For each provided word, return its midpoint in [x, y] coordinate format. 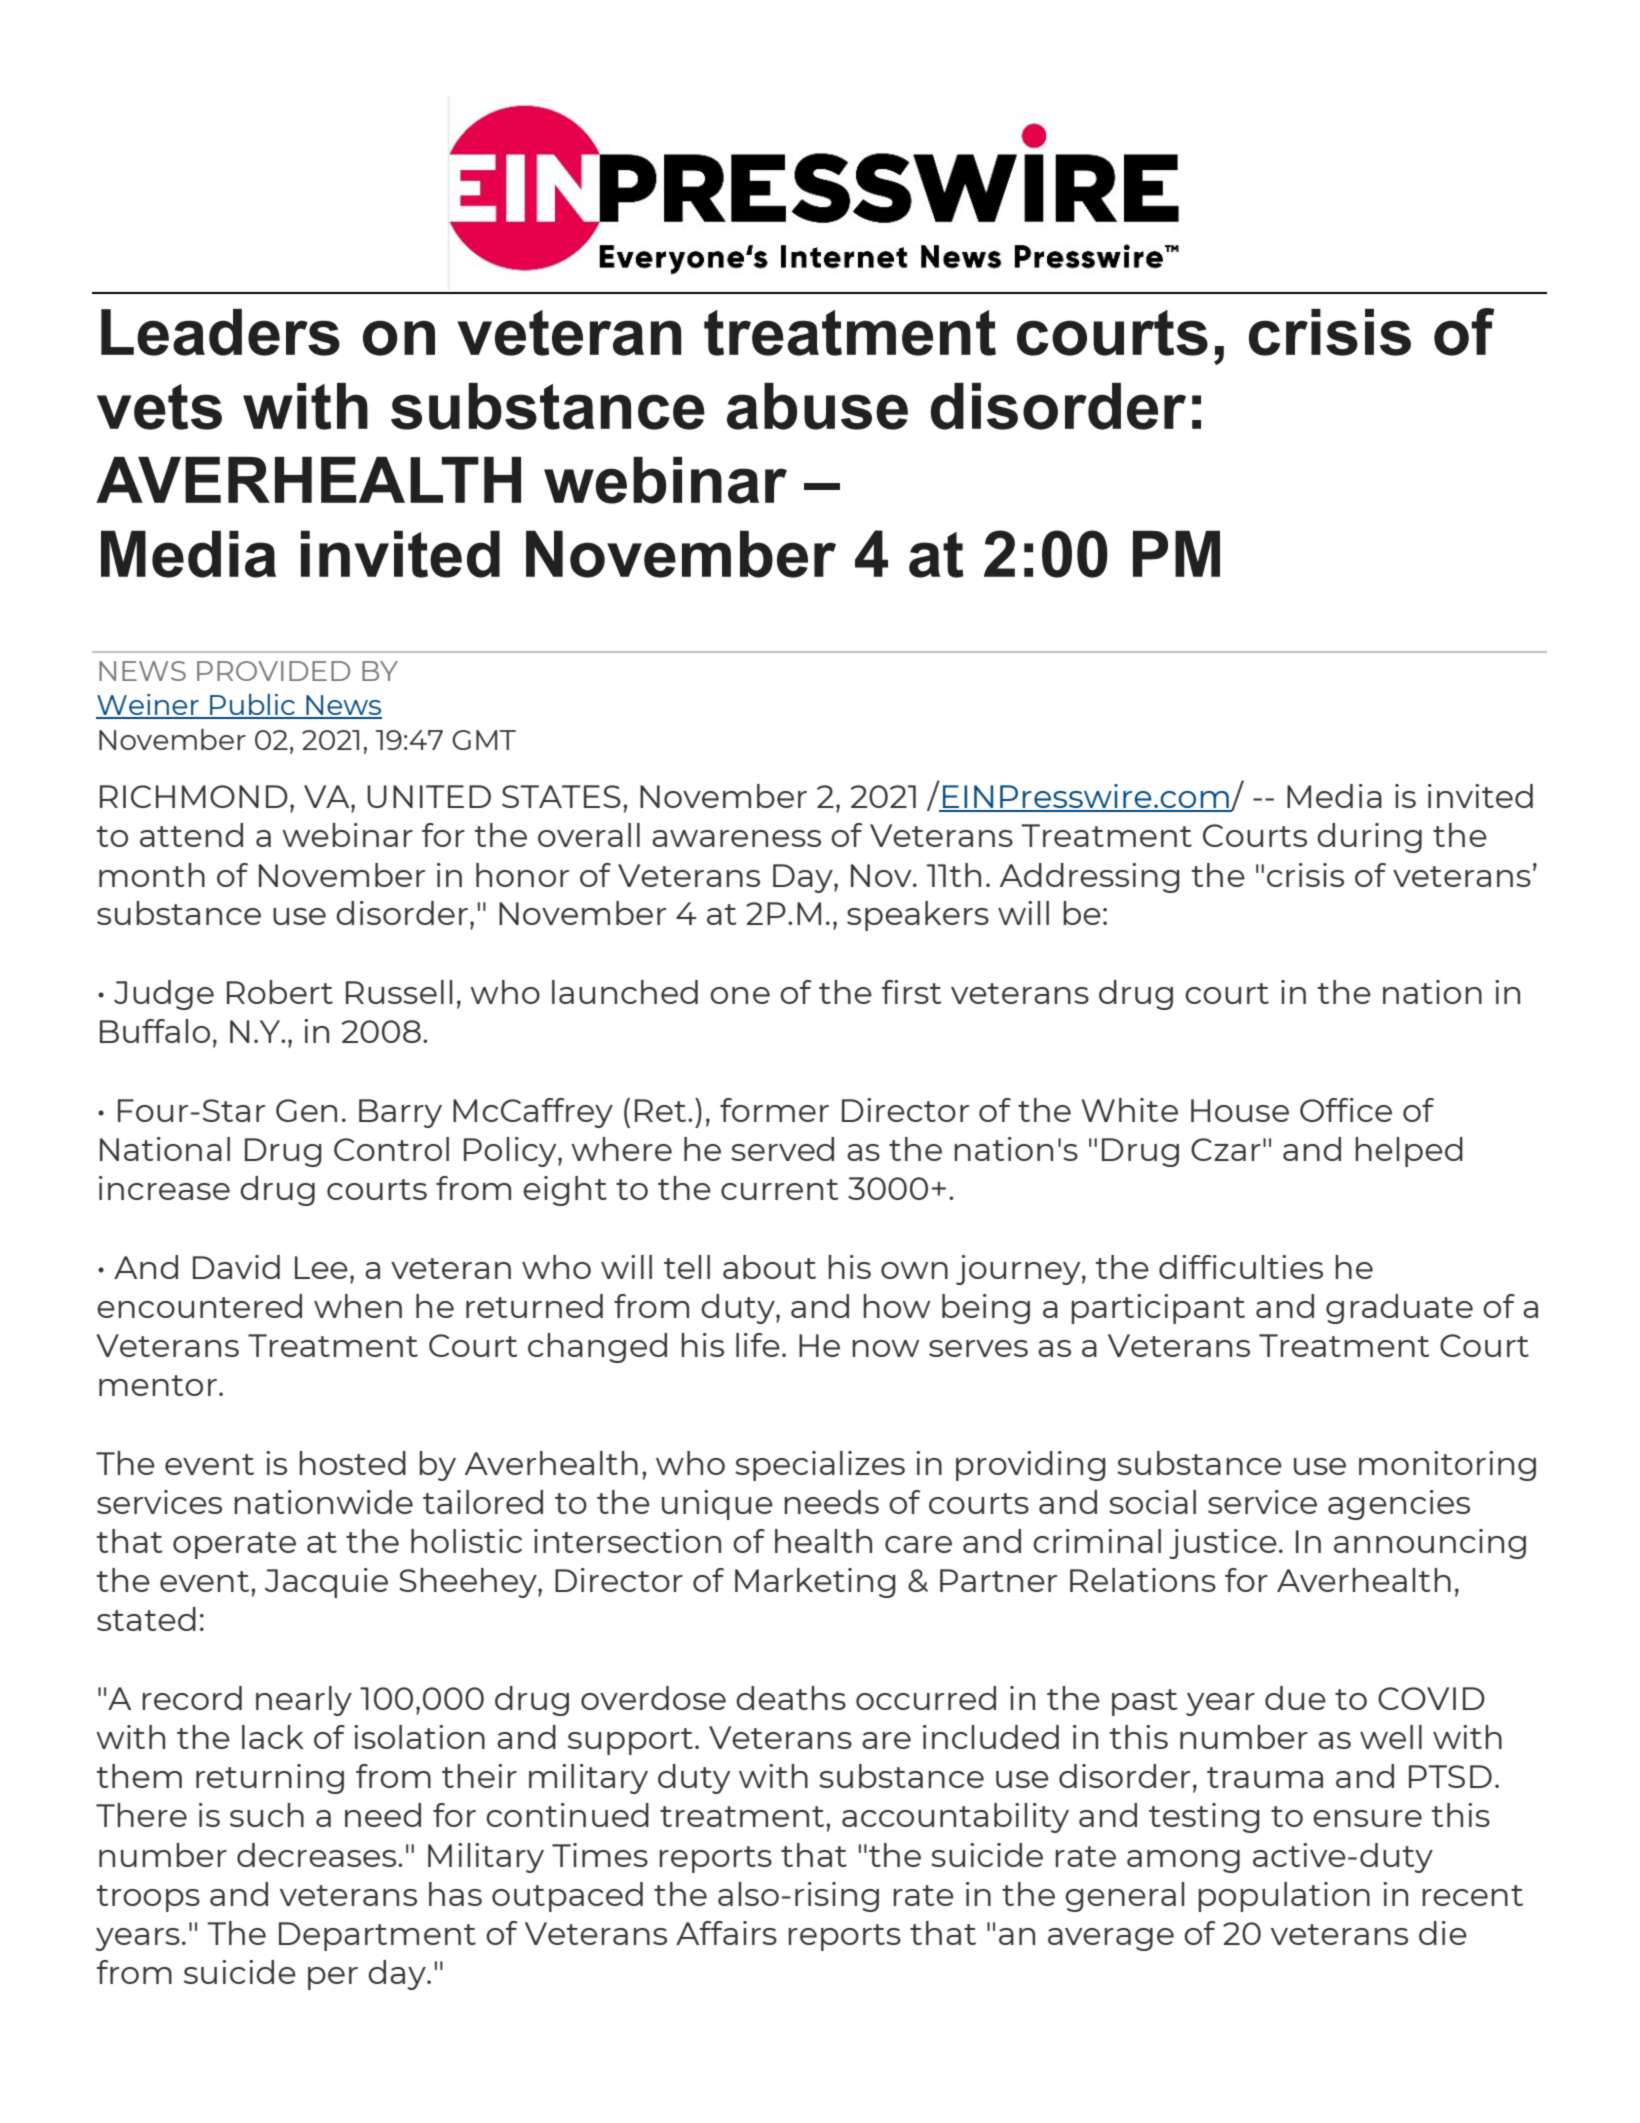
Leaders [220, 332]
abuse [817, 406]
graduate [1399, 1309]
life [758, 1345]
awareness [736, 838]
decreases [318, 1855]
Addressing [1090, 878]
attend [191, 835]
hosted [352, 1463]
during [1369, 838]
